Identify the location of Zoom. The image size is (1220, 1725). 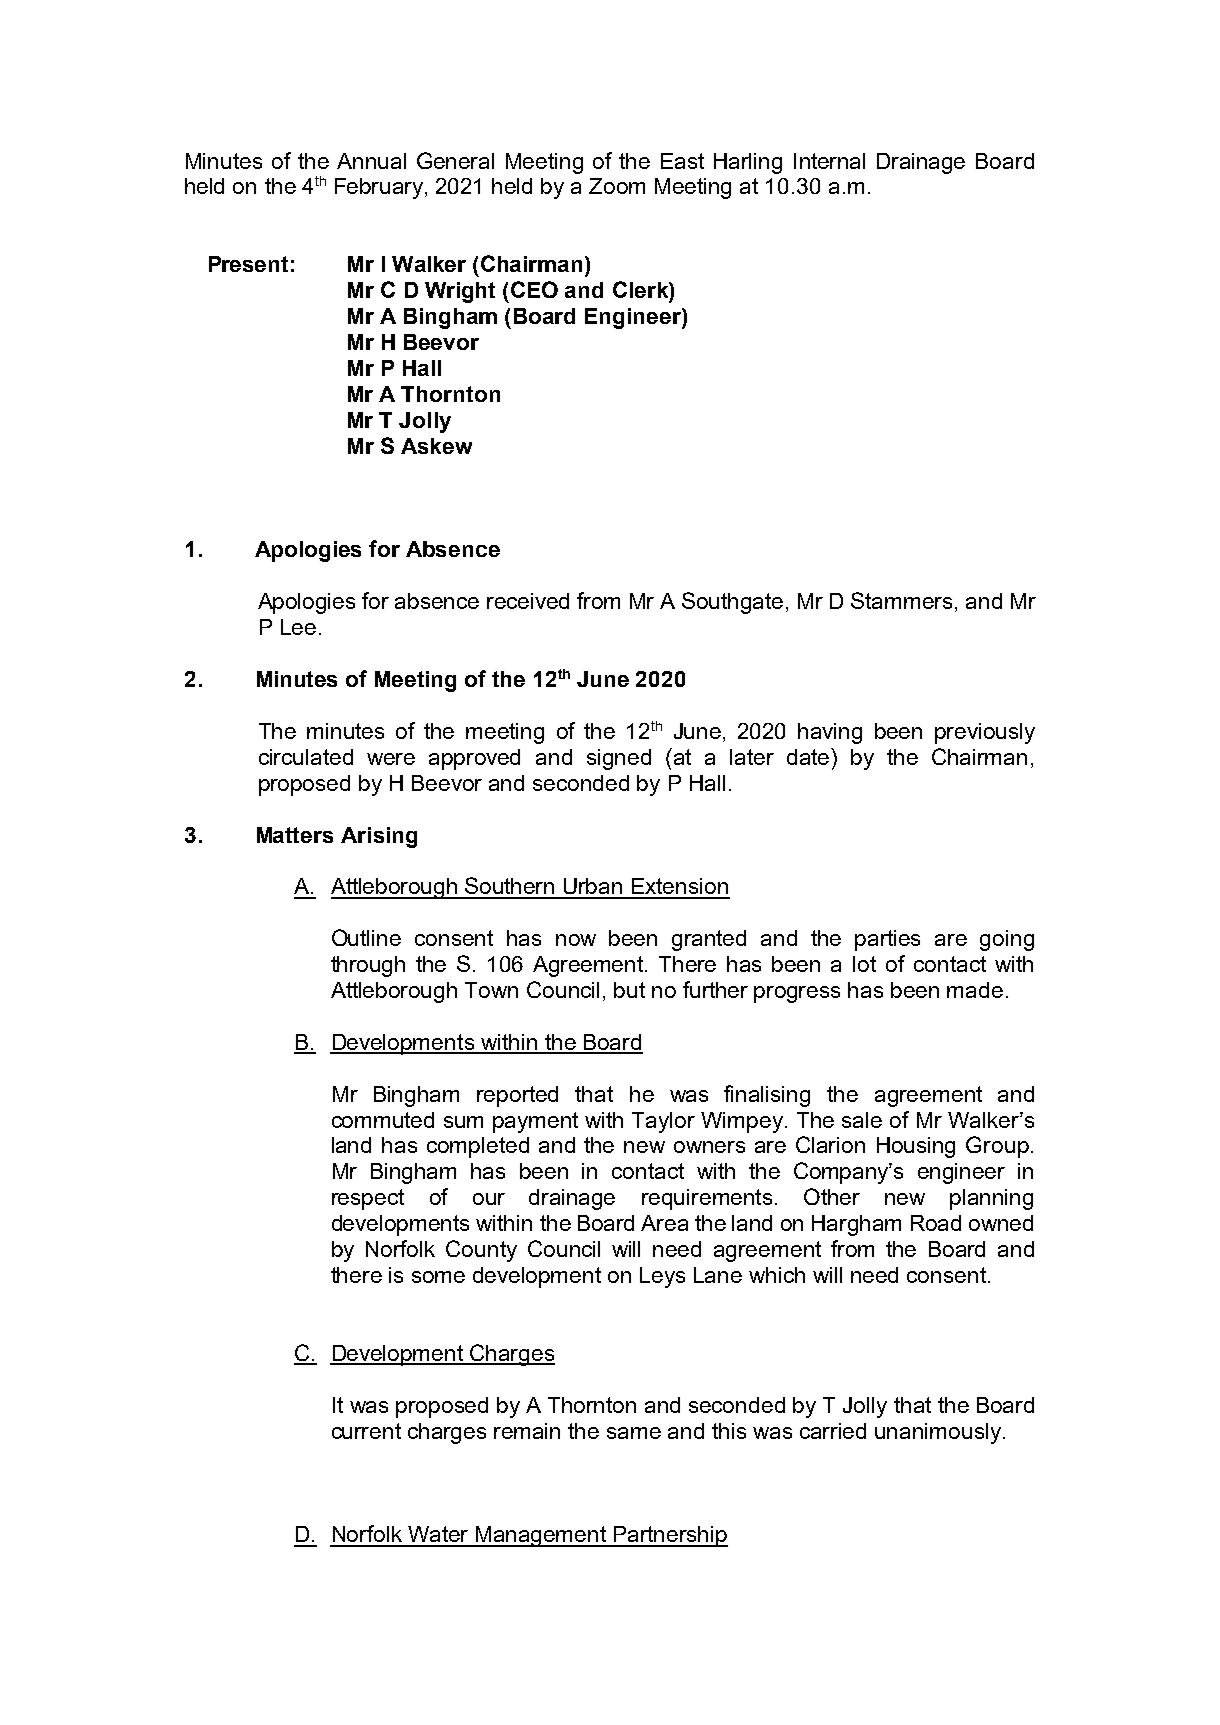
(617, 186).
